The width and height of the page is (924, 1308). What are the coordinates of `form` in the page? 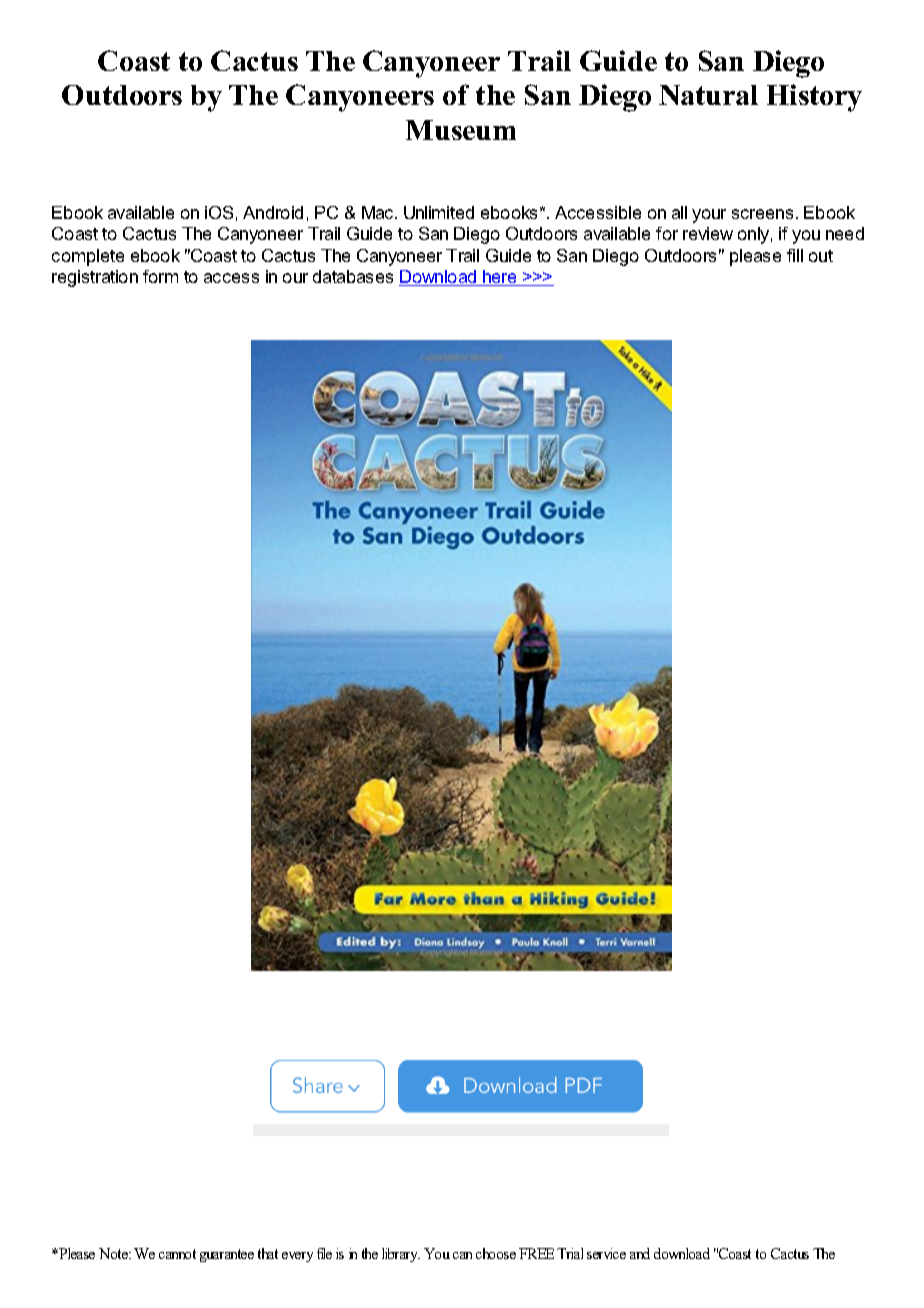 It's located at (160, 276).
